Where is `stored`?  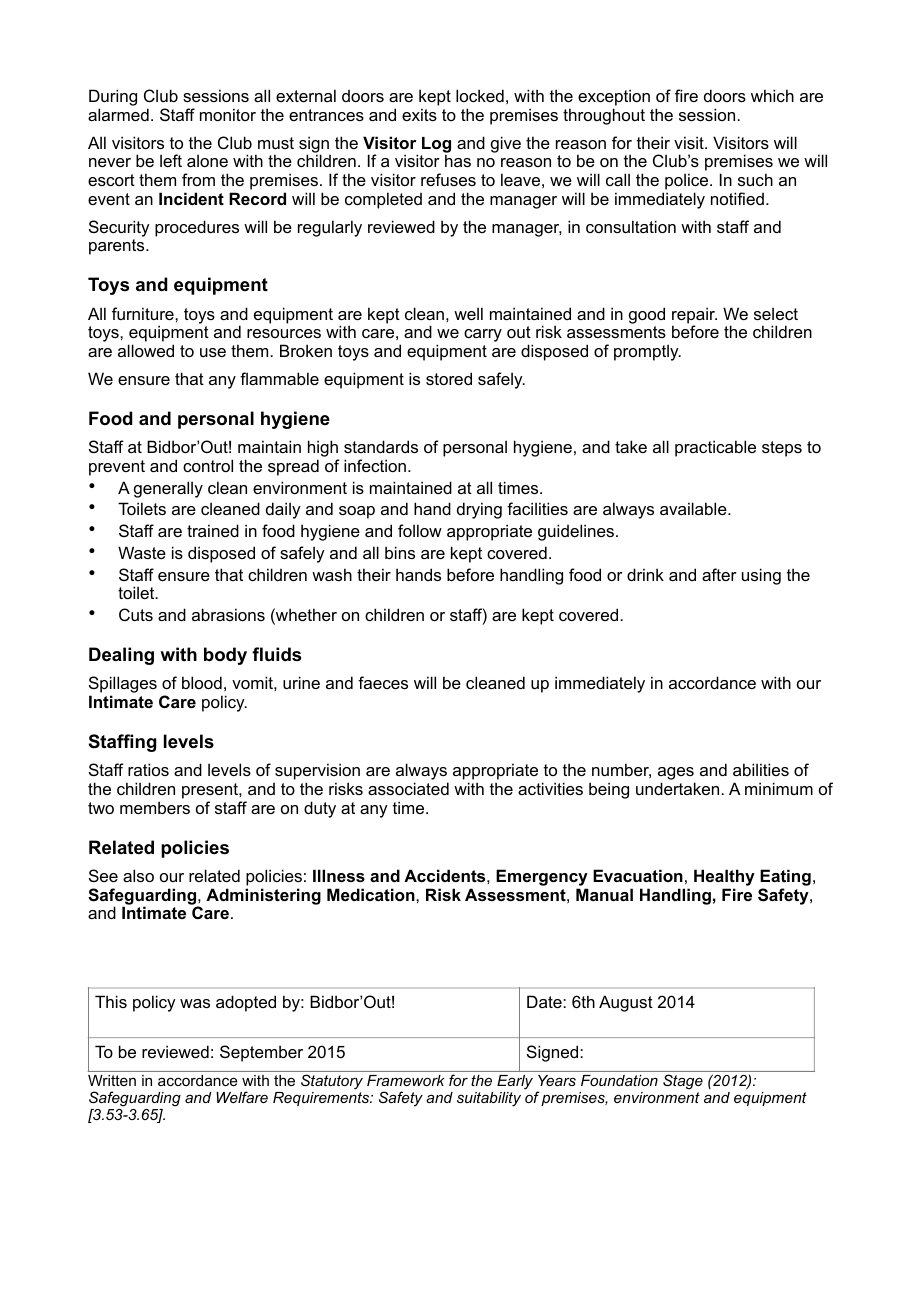 stored is located at coordinates (449, 378).
